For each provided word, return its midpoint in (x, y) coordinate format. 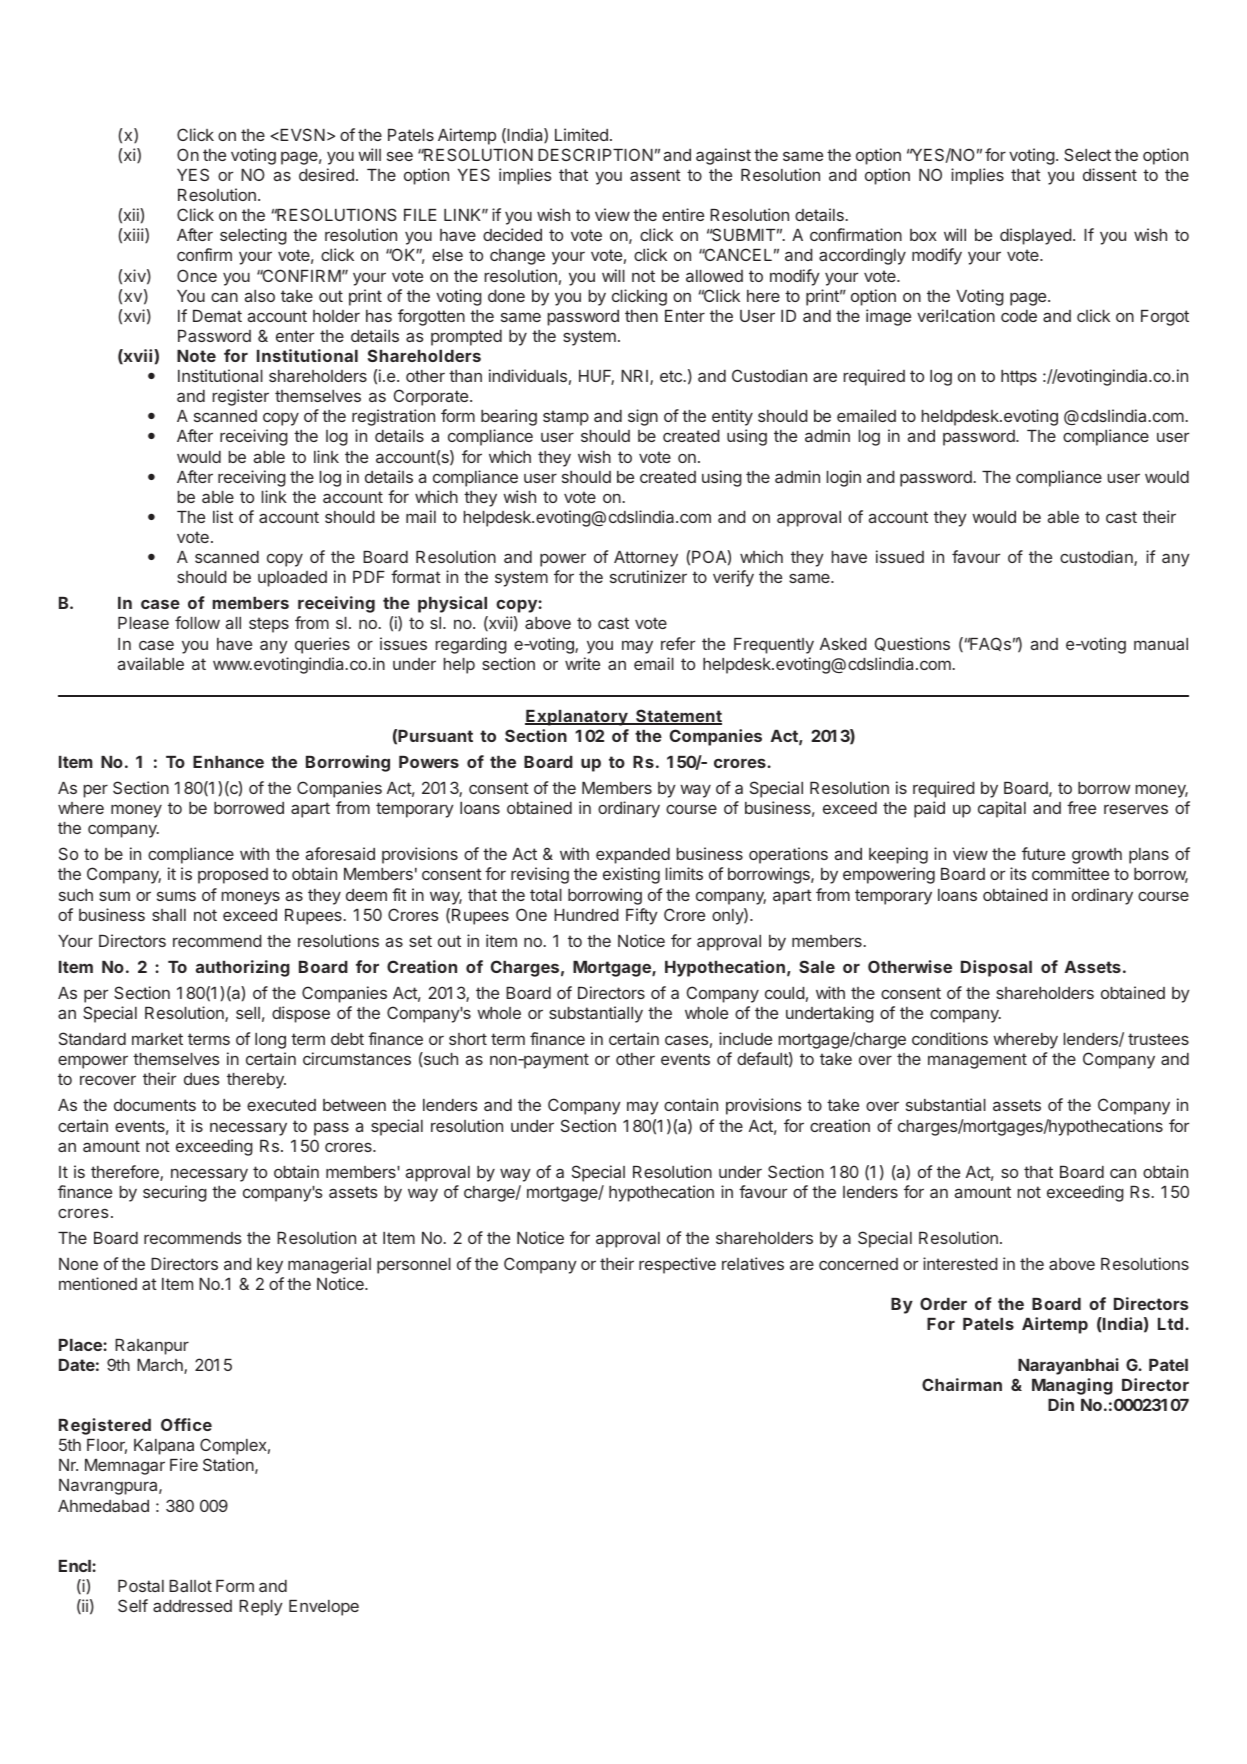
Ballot (190, 1586)
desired (326, 174)
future (1043, 853)
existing (631, 875)
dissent (1110, 174)
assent (655, 175)
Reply (261, 1608)
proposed (233, 876)
